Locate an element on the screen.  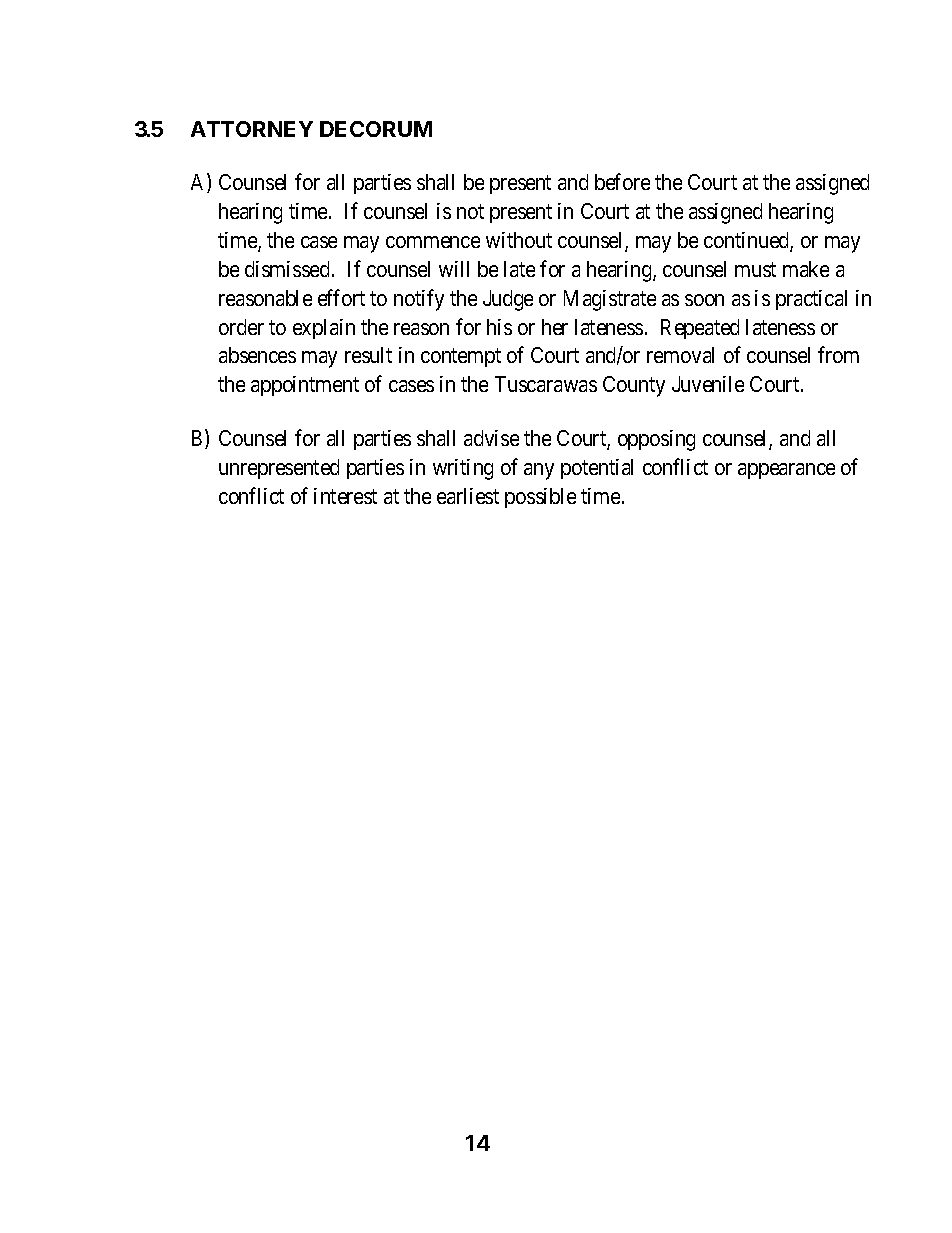
commence is located at coordinates (433, 242).
